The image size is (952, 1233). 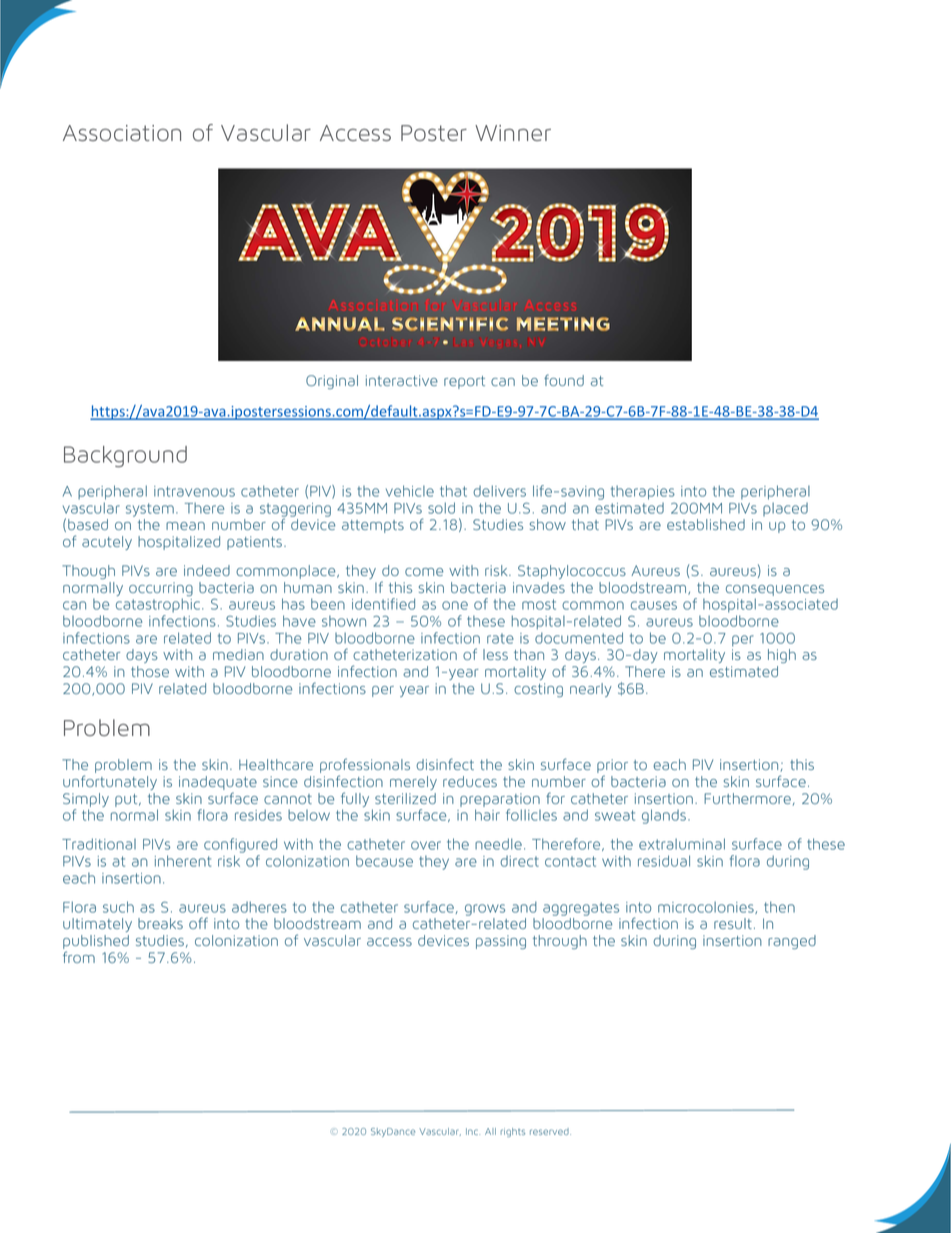 What do you see at coordinates (643, 493) in the screenshot?
I see `therapies` at bounding box center [643, 493].
